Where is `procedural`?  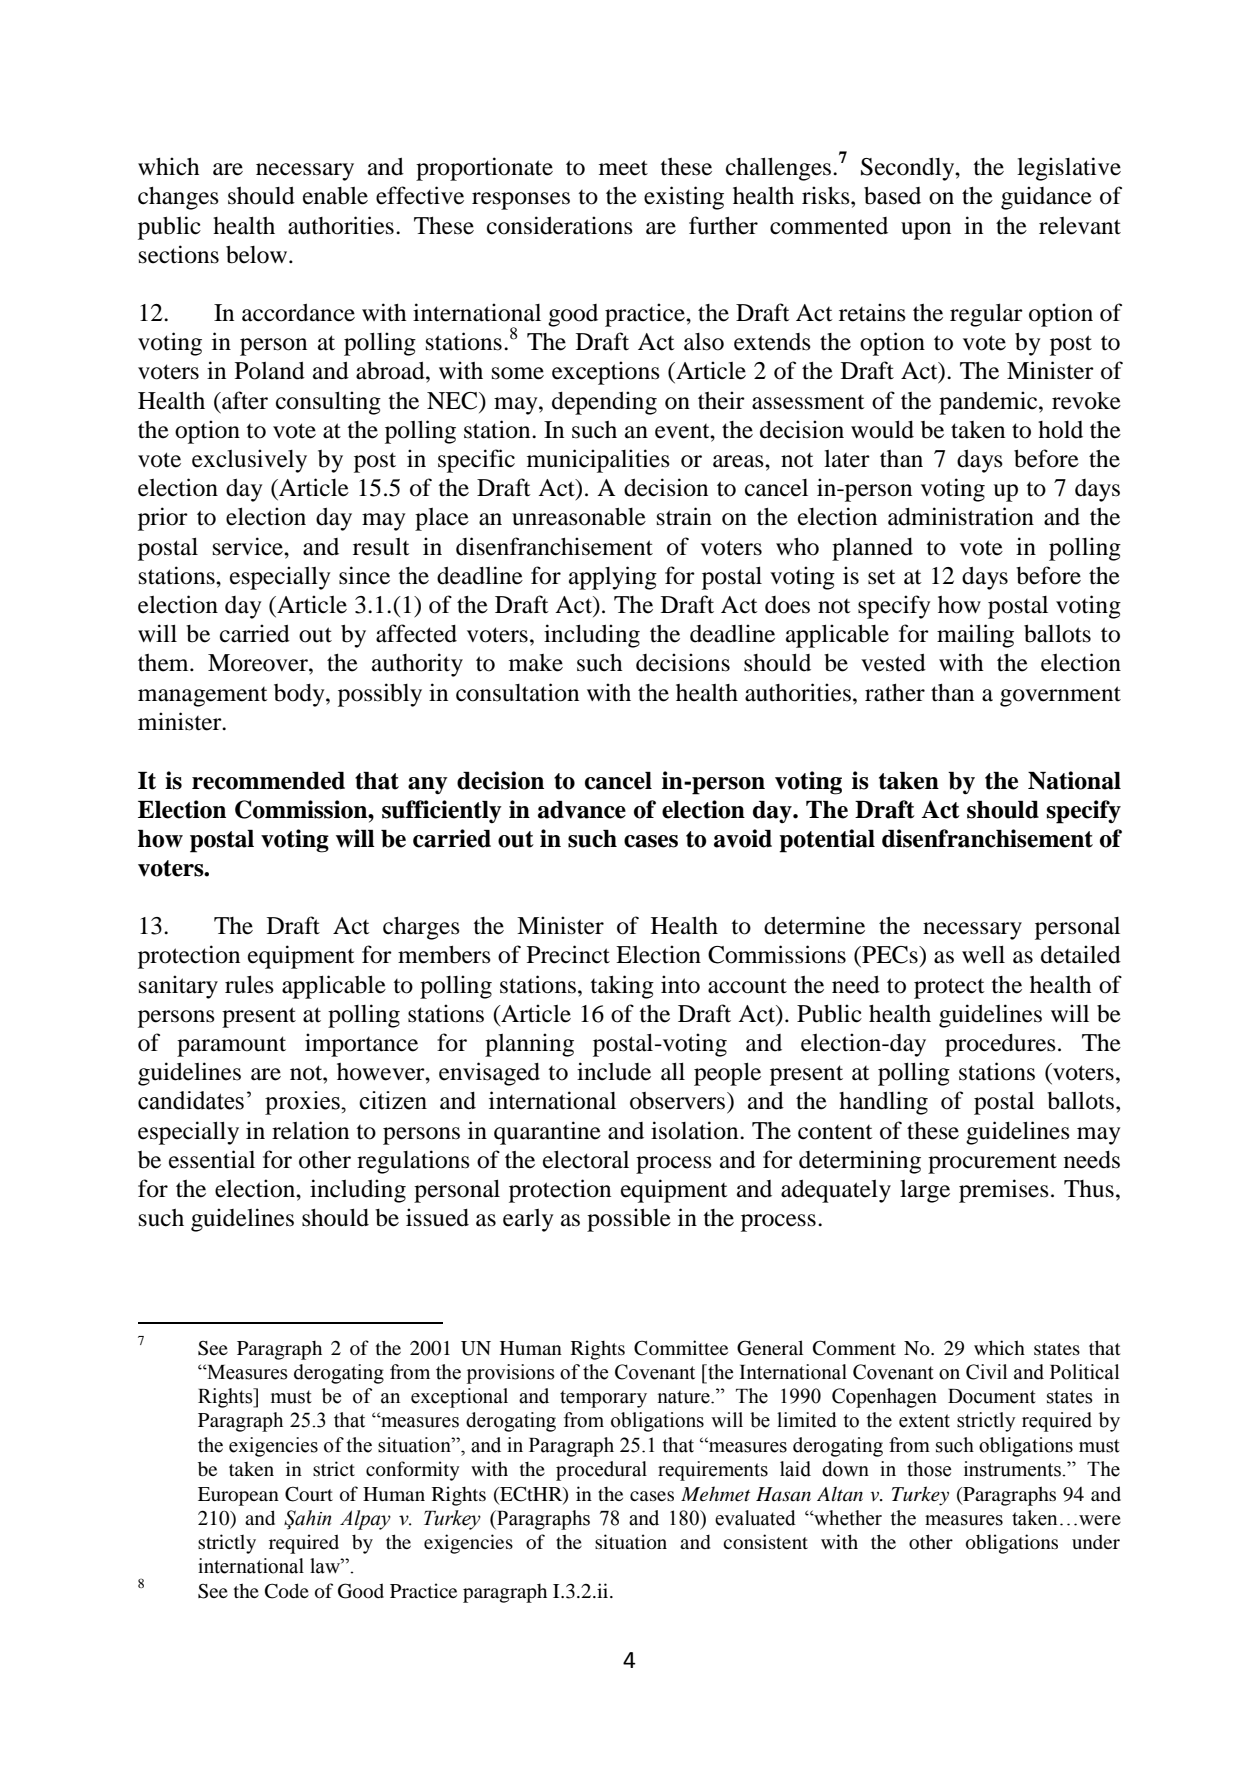 procedural is located at coordinates (601, 1471).
